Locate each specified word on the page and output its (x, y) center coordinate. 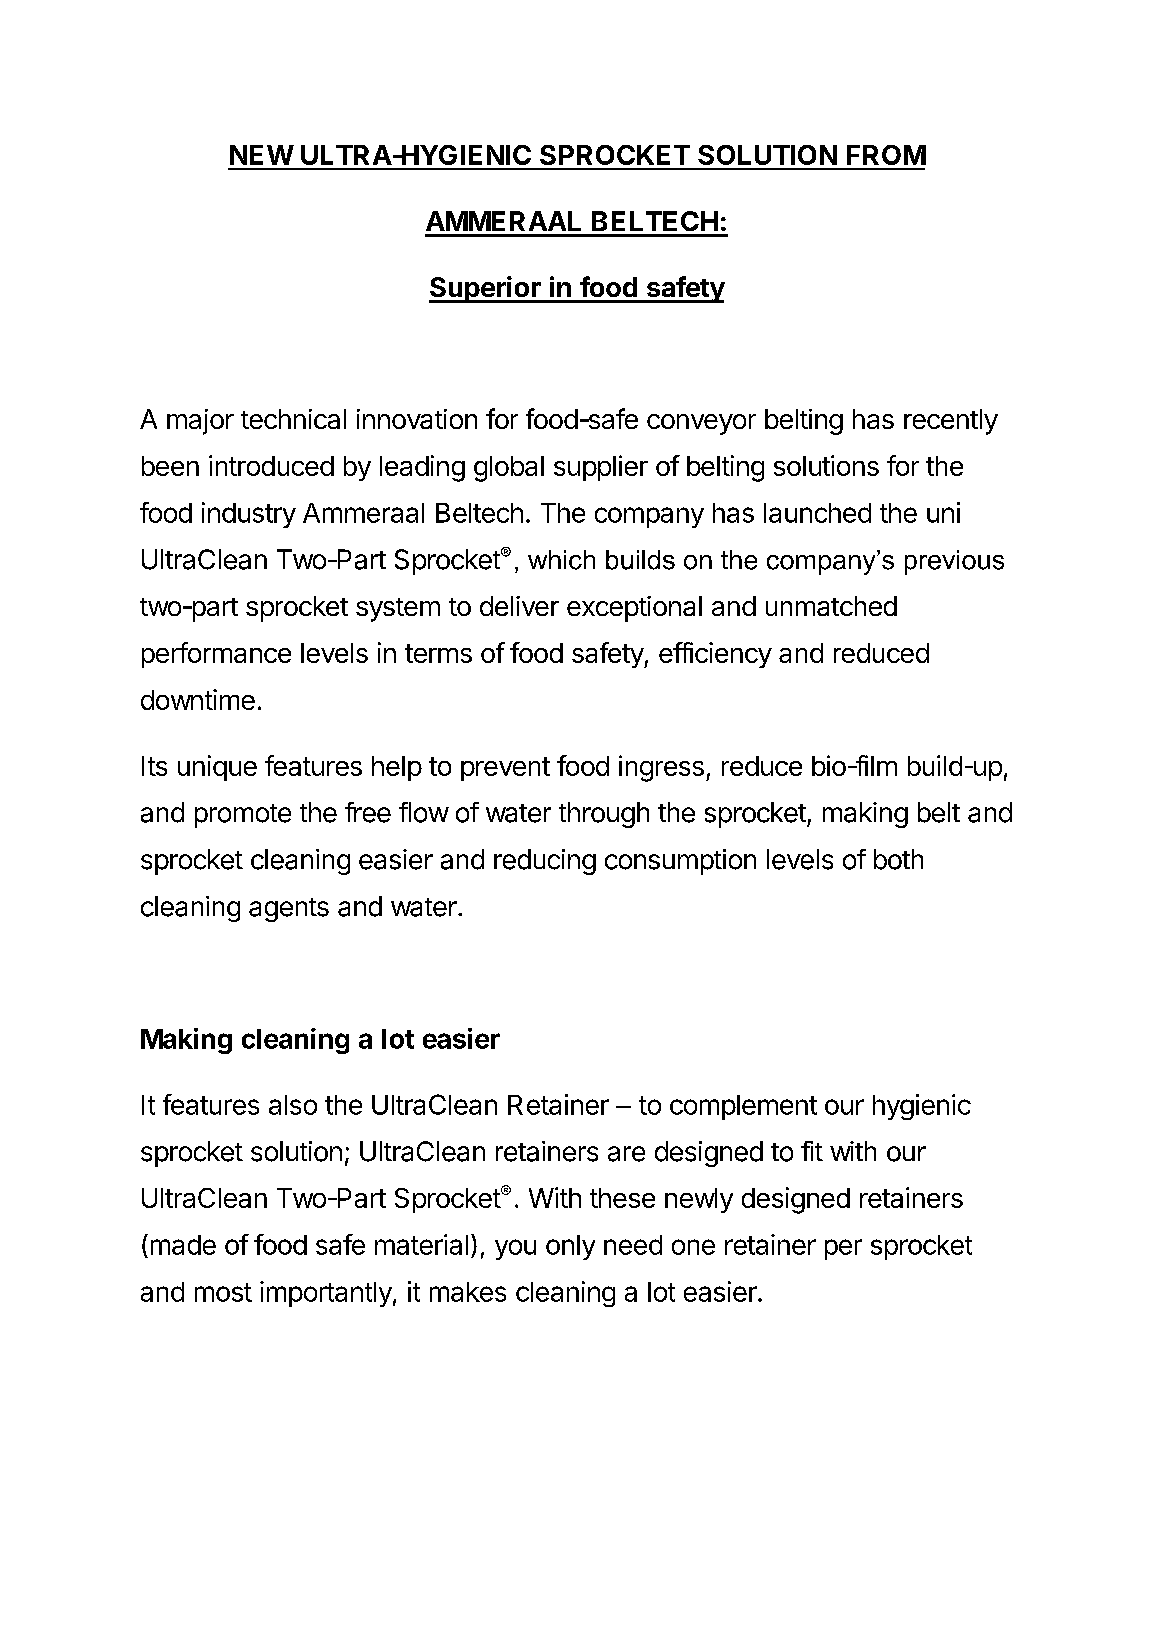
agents (289, 910)
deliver (519, 606)
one (693, 1247)
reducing (545, 862)
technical (293, 419)
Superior (486, 289)
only (570, 1247)
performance (216, 655)
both (898, 859)
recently (951, 422)
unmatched (831, 606)
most (223, 1292)
